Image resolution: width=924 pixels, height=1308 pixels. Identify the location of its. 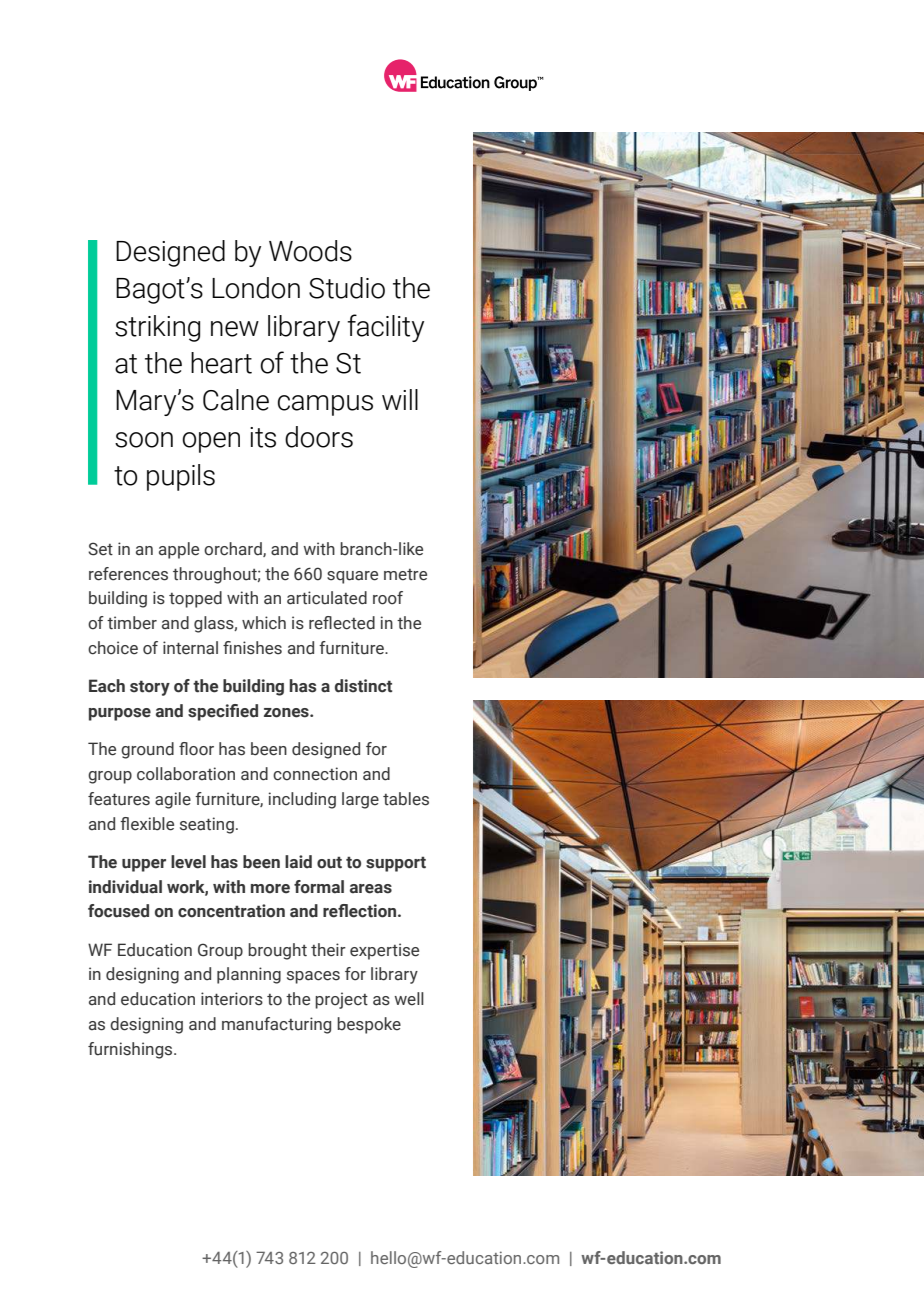
(263, 437).
